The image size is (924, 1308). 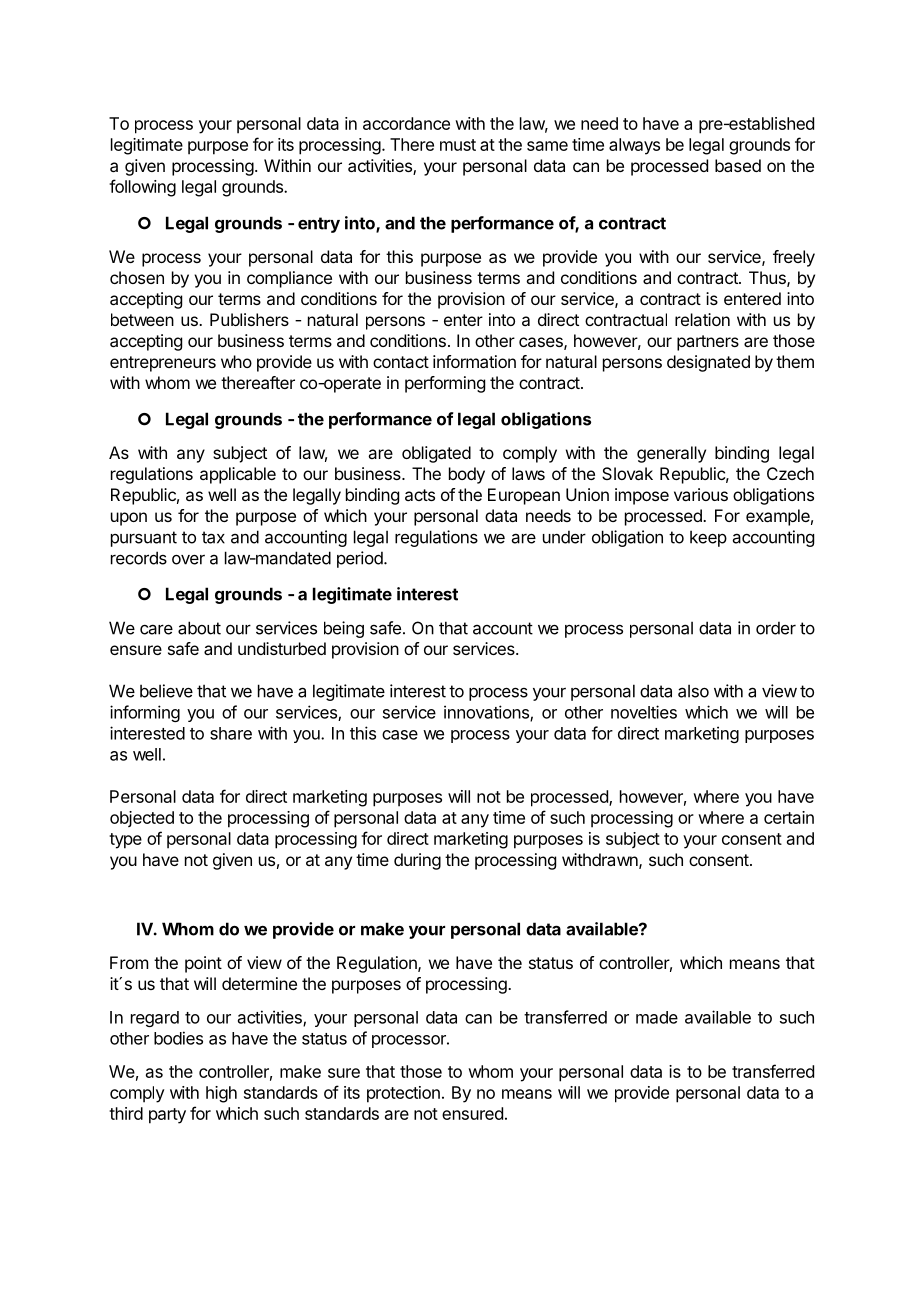 What do you see at coordinates (467, 475) in the screenshot?
I see `body` at bounding box center [467, 475].
